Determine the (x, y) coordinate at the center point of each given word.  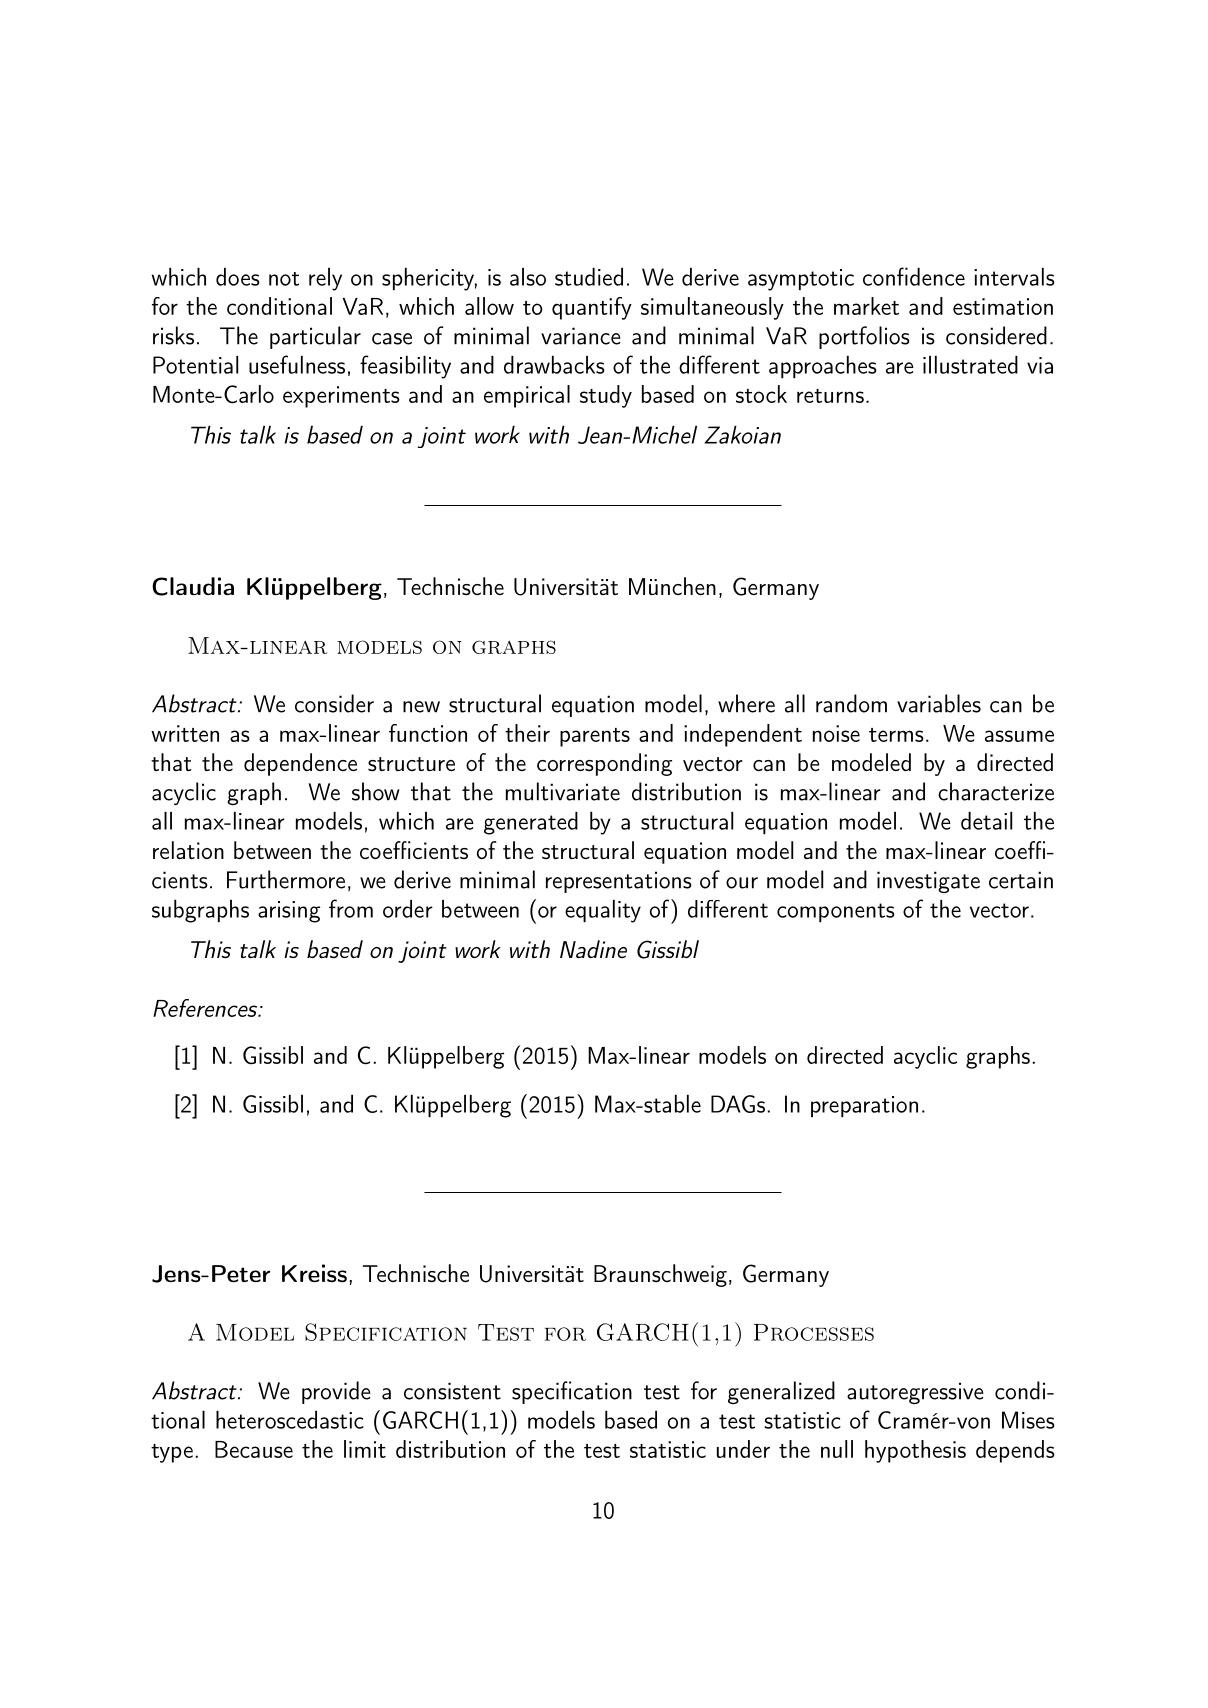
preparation (864, 1106)
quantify (592, 308)
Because (254, 1449)
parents (595, 737)
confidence (914, 276)
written (185, 733)
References (206, 1008)
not (284, 279)
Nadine (593, 949)
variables (939, 703)
